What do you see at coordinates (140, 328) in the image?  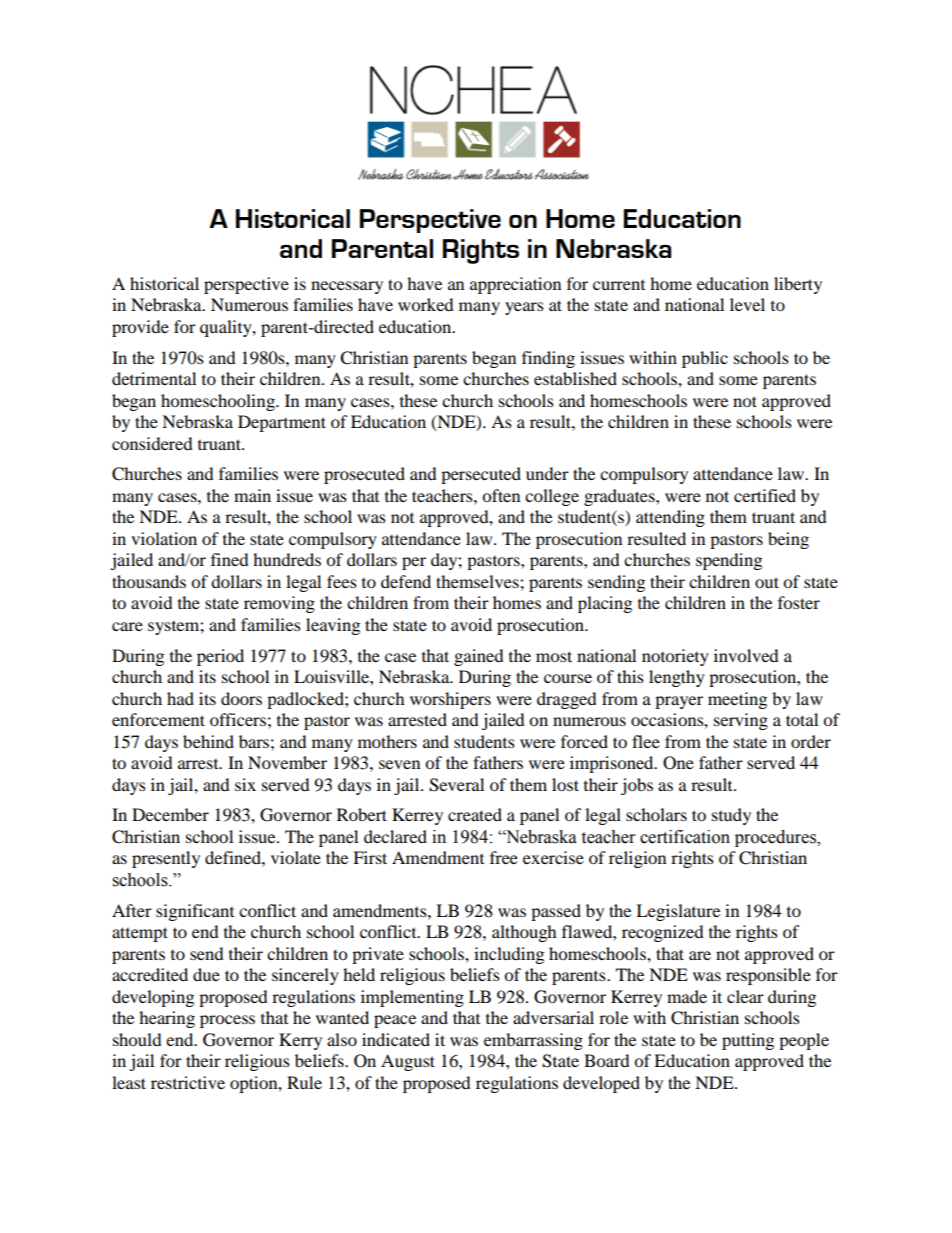 I see `provide` at bounding box center [140, 328].
